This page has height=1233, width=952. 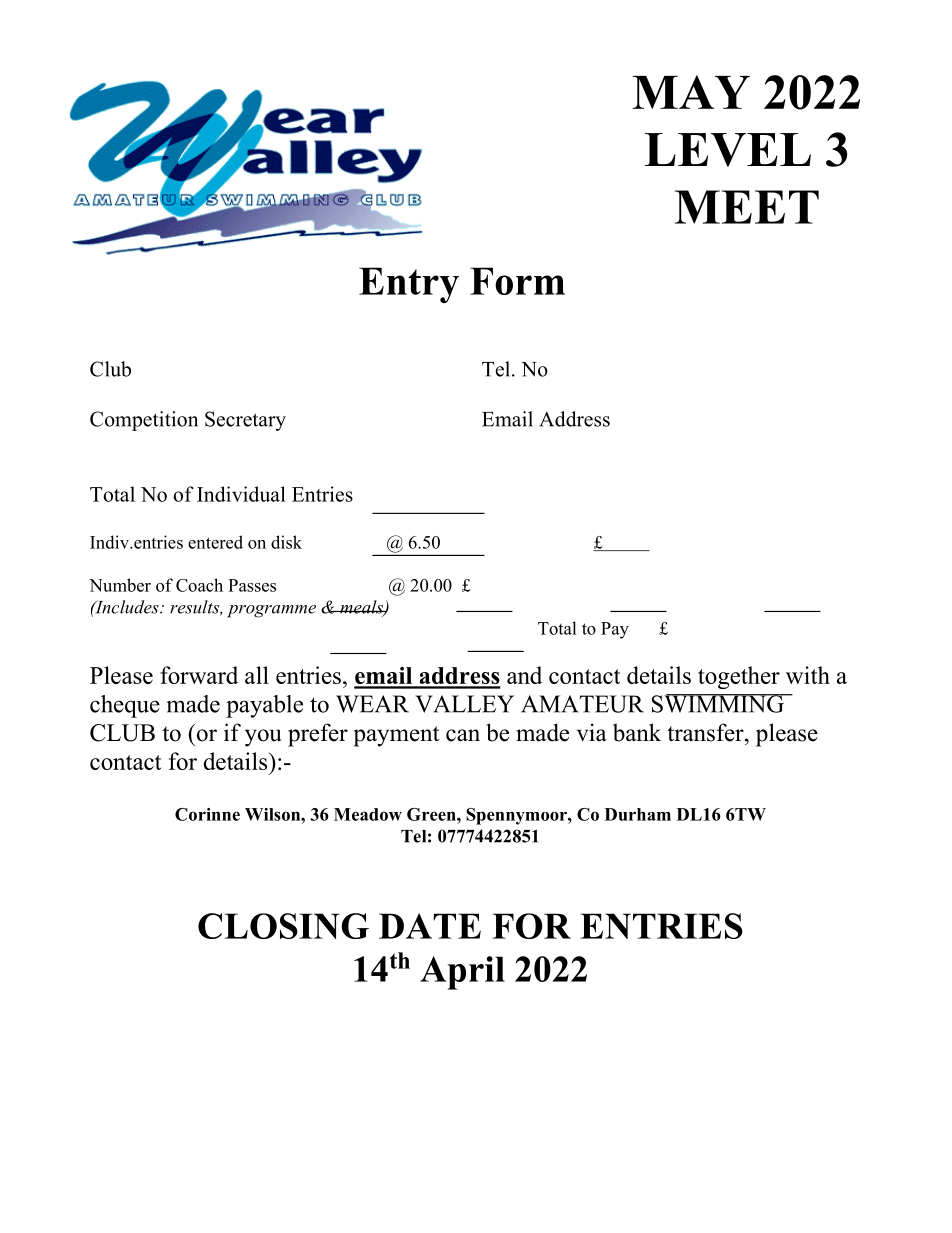 What do you see at coordinates (691, 92) in the page?
I see `MAY` at bounding box center [691, 92].
